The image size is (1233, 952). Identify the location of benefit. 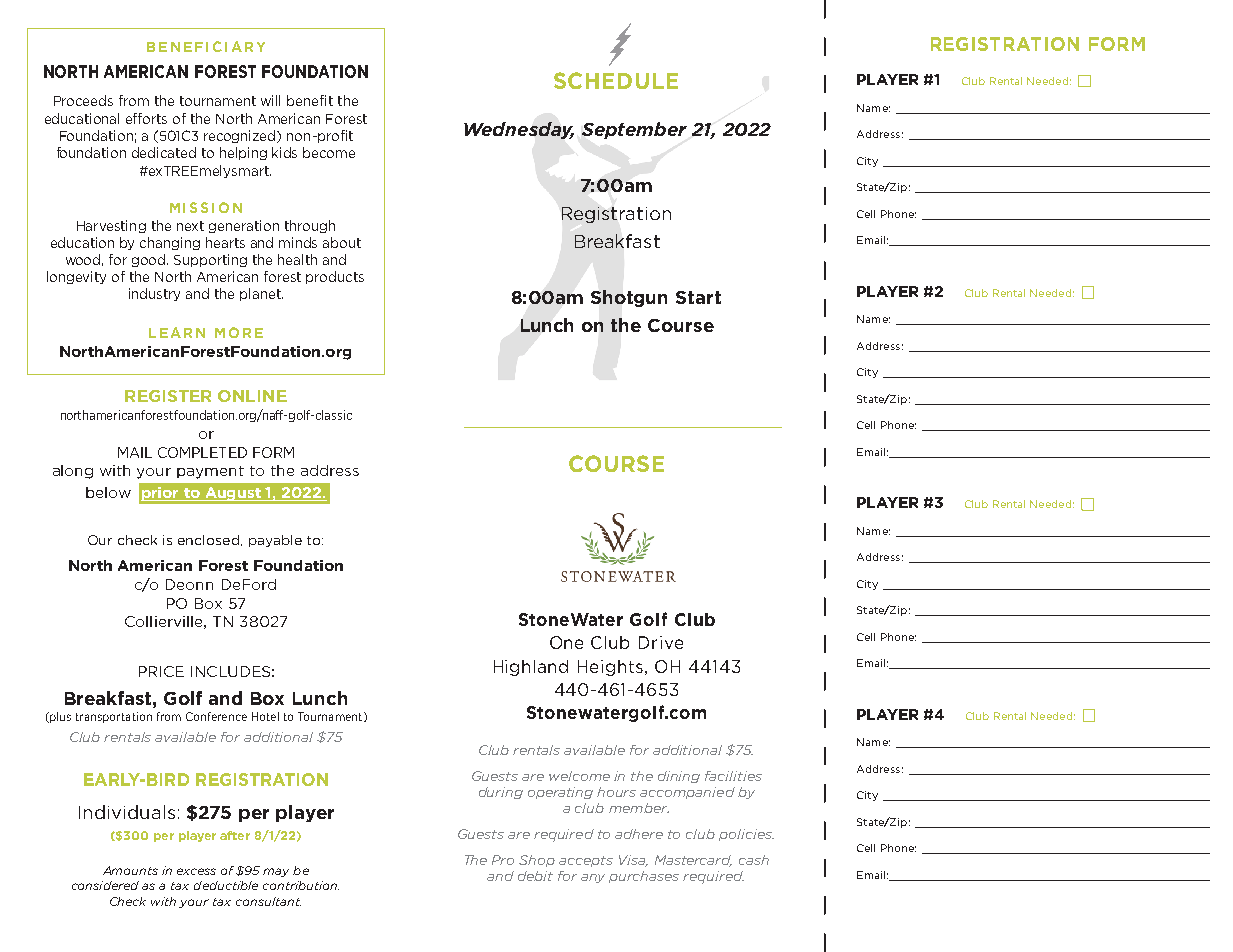
(310, 100).
